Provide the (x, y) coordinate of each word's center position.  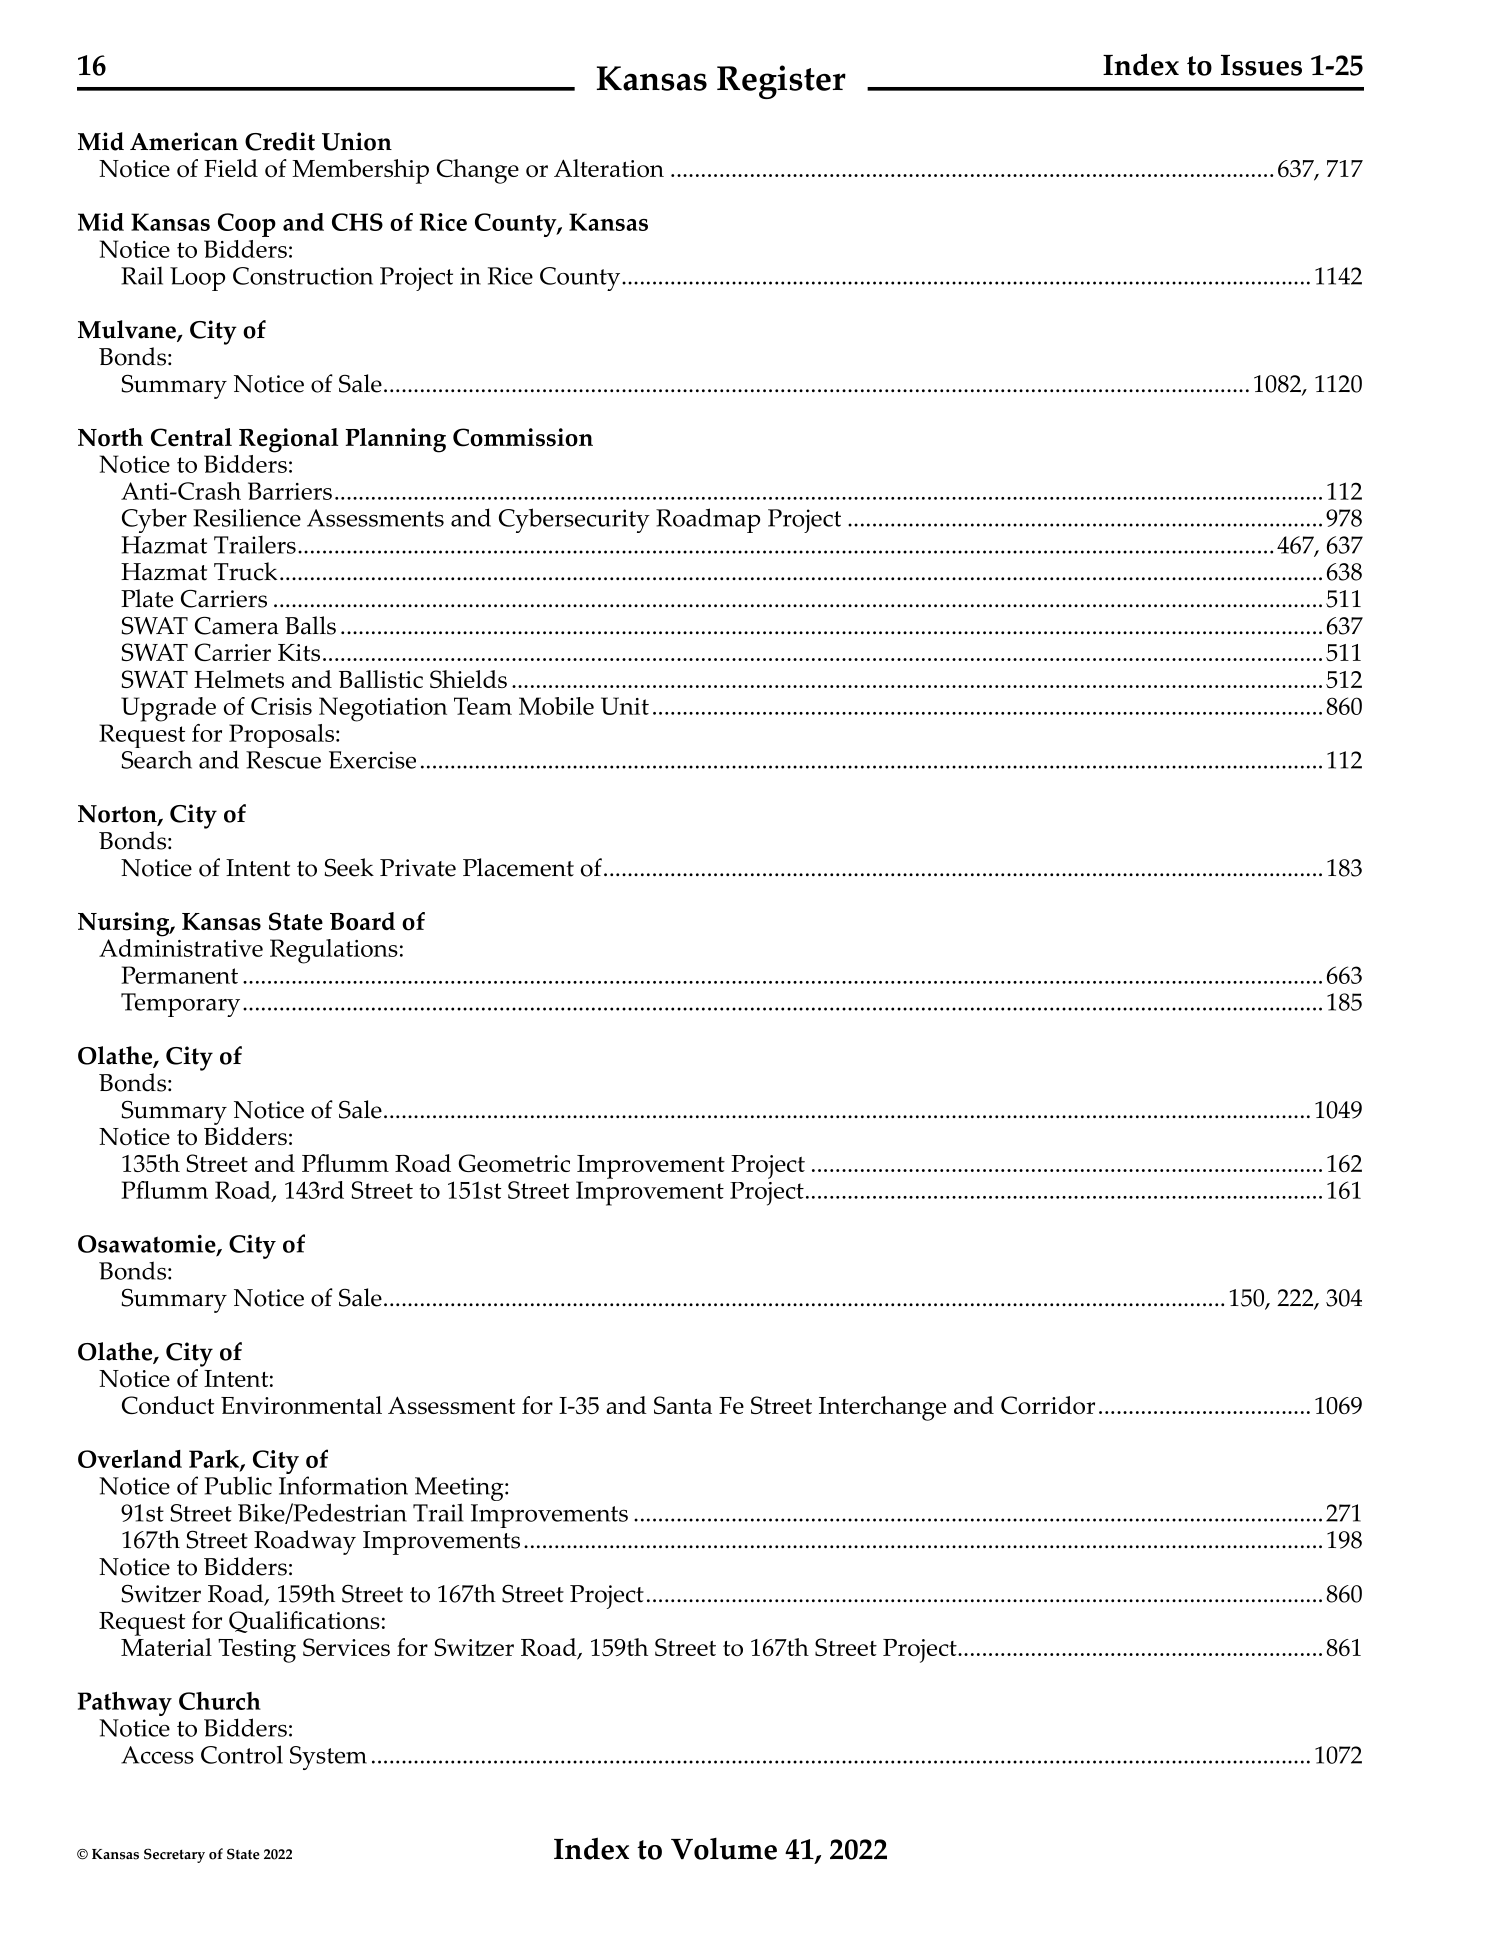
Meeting (460, 1490)
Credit (280, 141)
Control (242, 1754)
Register (781, 82)
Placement (518, 867)
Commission (523, 437)
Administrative (181, 946)
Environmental (301, 1405)
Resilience (247, 517)
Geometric (514, 1163)
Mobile (556, 706)
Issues (1261, 65)
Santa (683, 1405)
